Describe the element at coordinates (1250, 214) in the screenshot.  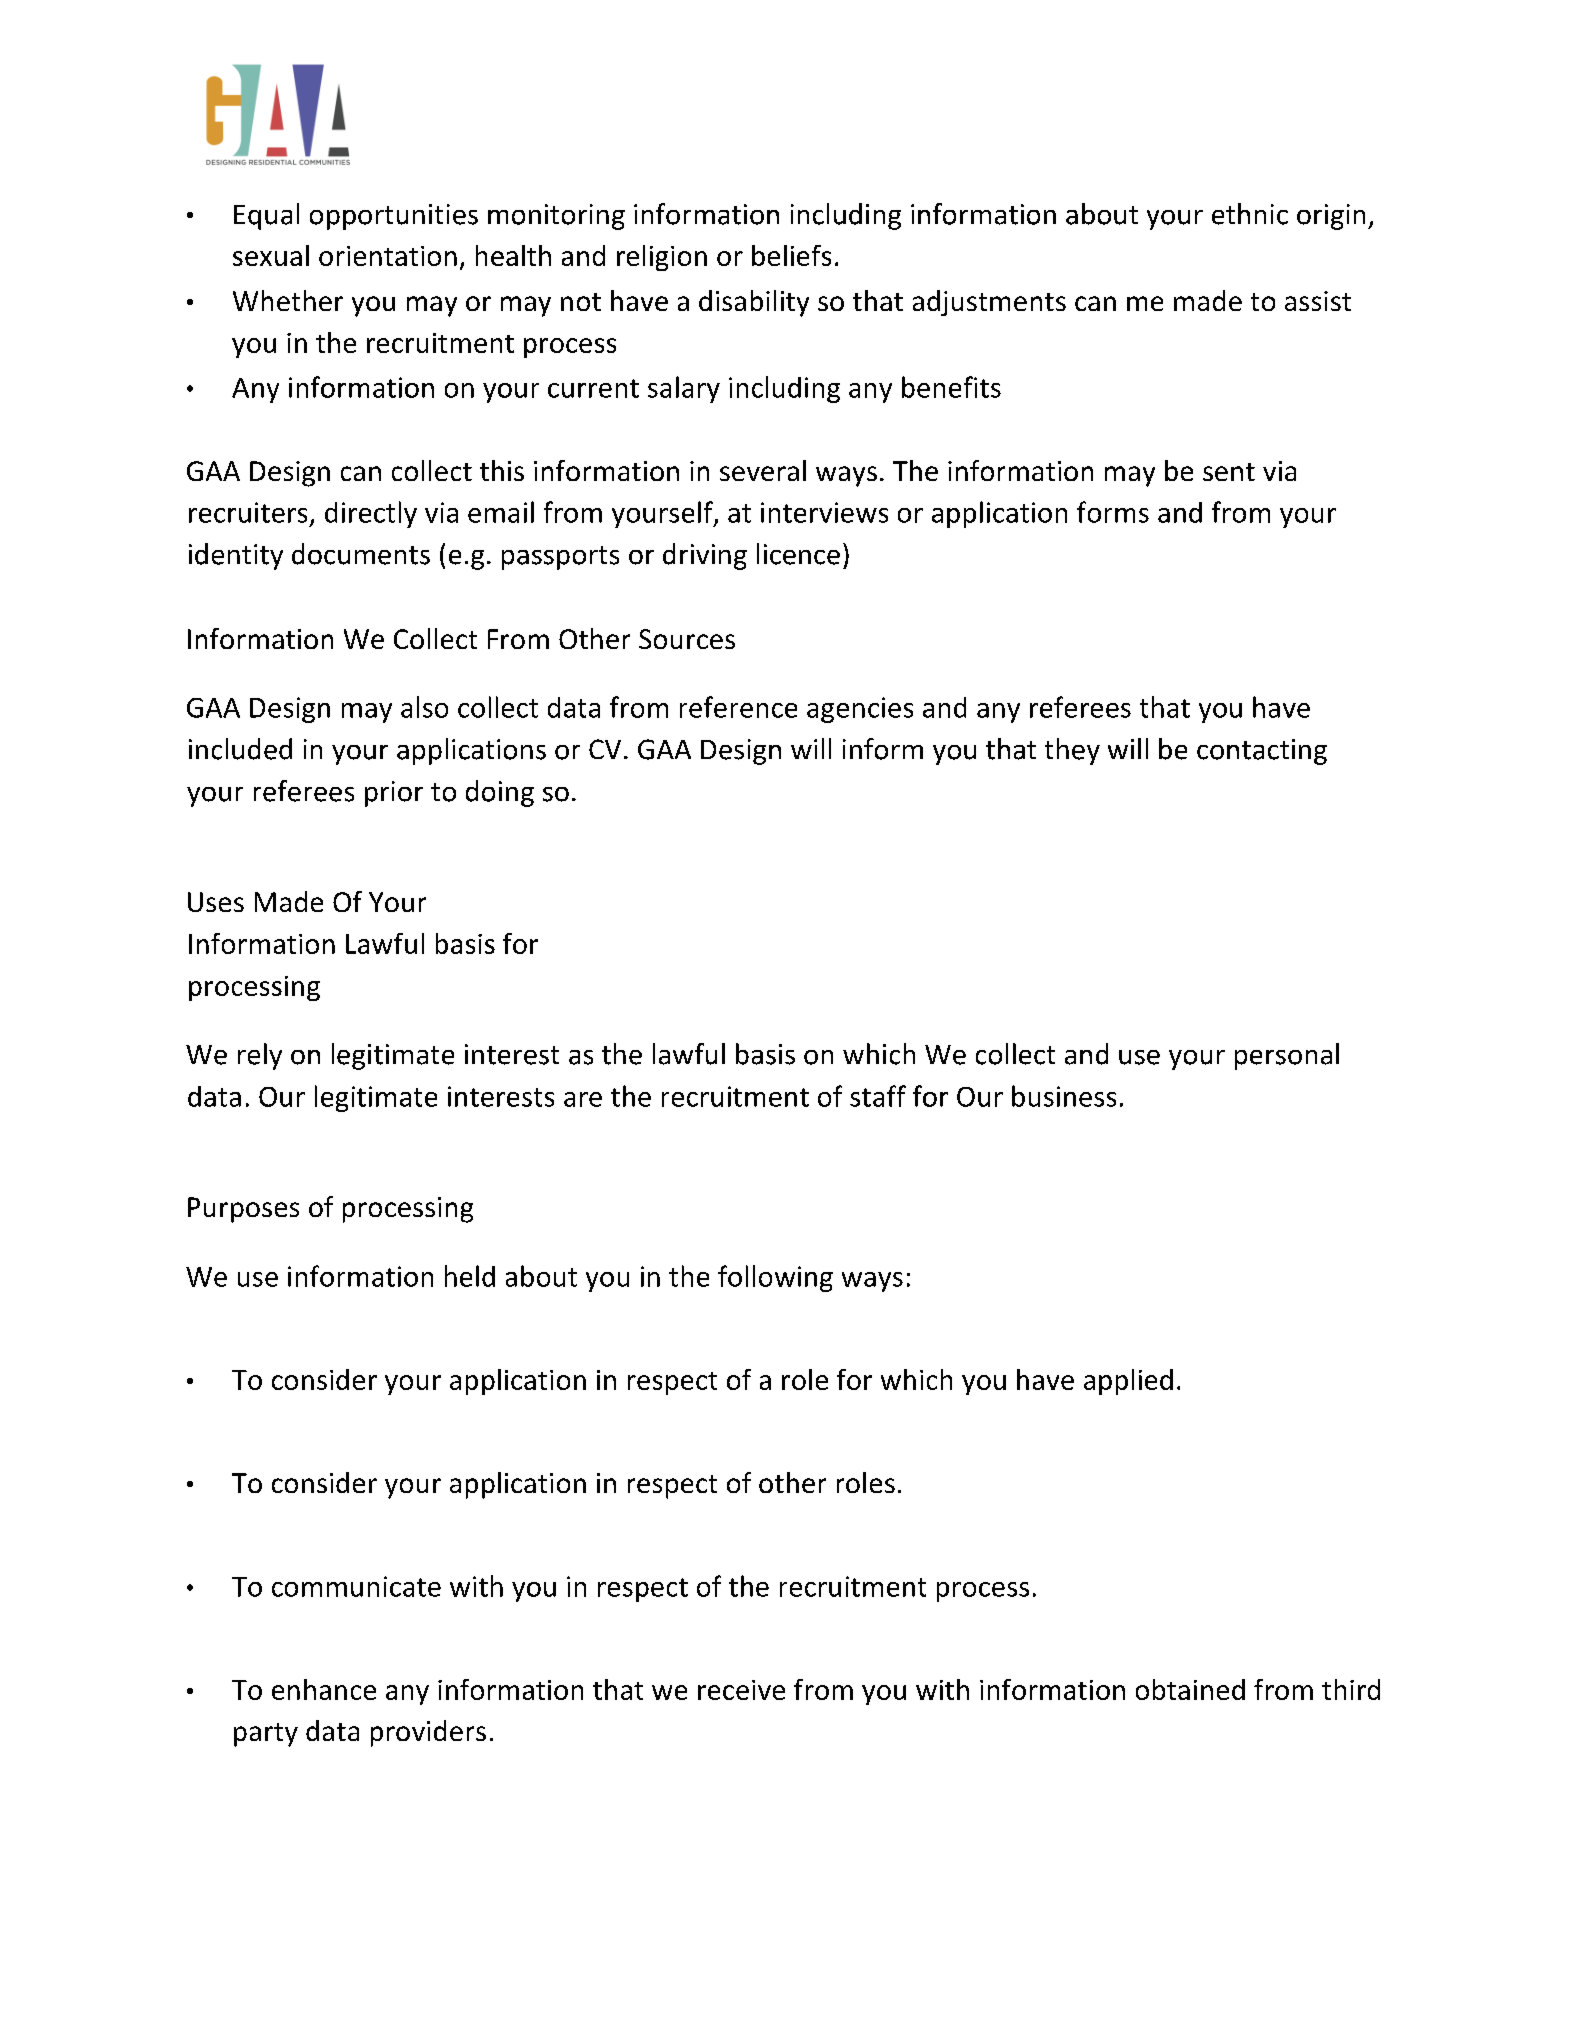
I see `ethnic` at that location.
